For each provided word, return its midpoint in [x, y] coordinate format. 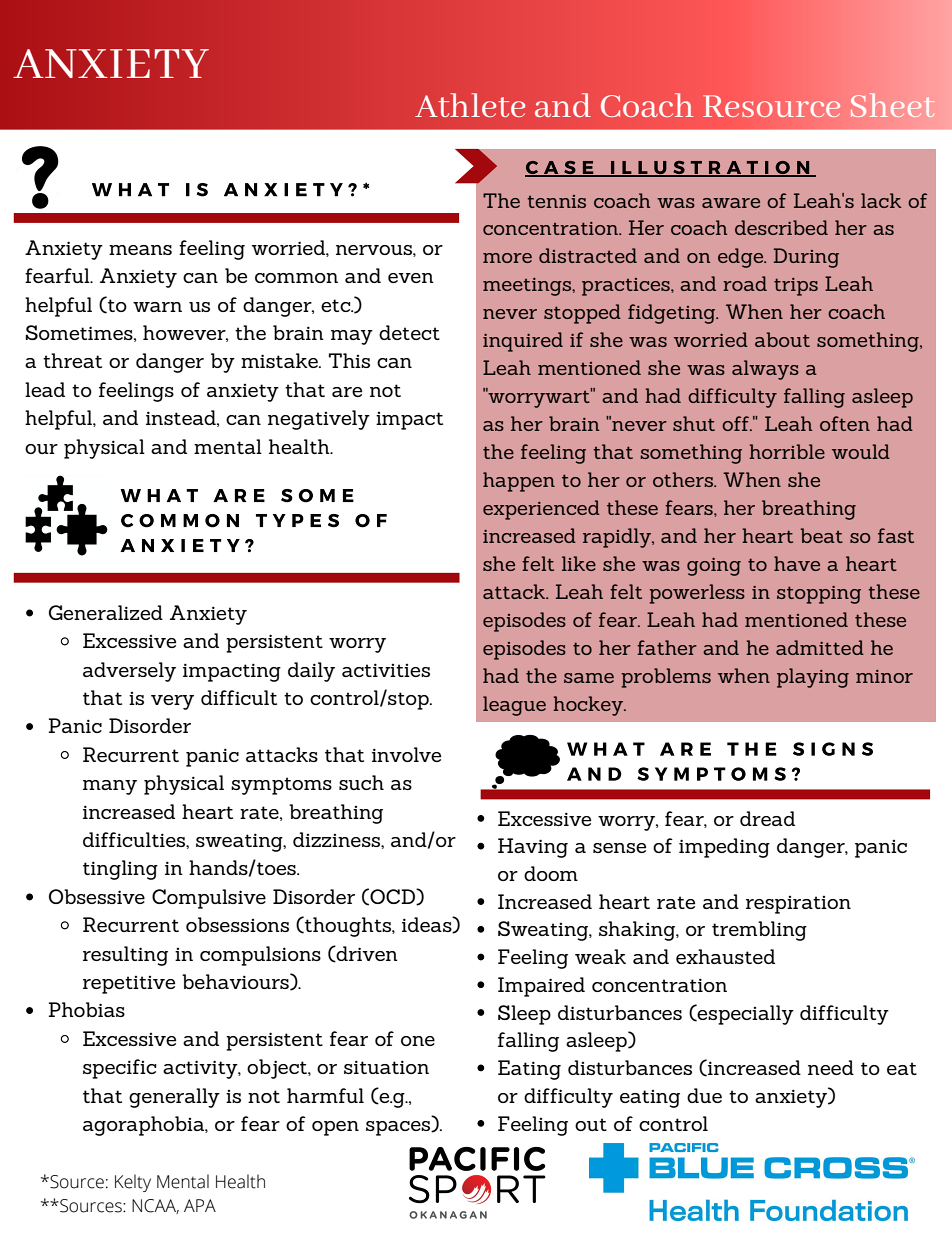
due [704, 1095]
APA [200, 1205]
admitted [820, 647]
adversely [129, 672]
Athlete [470, 105]
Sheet [892, 105]
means [140, 250]
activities [386, 670]
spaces [399, 1128]
